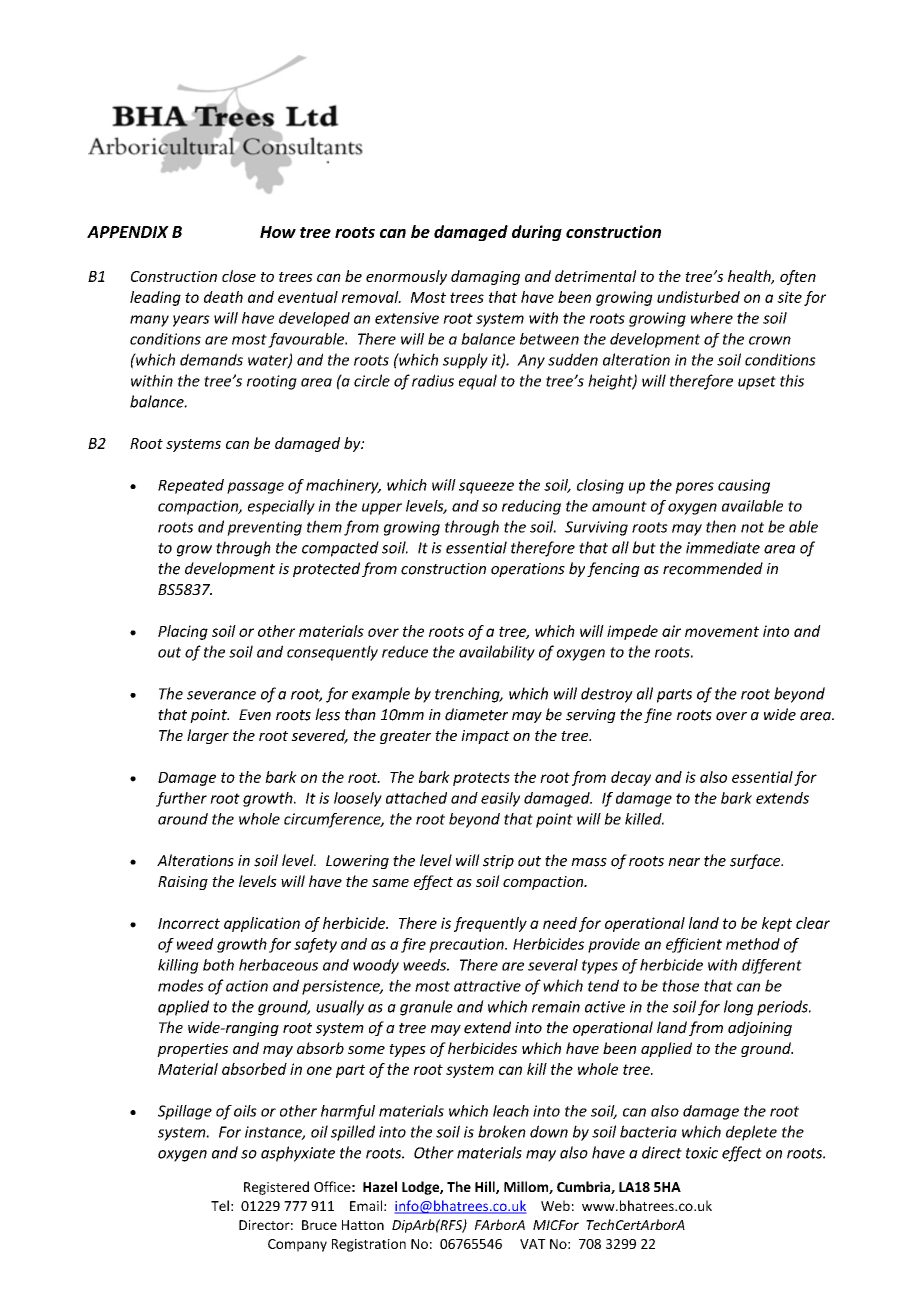  I want to click on causing, so click(744, 486).
